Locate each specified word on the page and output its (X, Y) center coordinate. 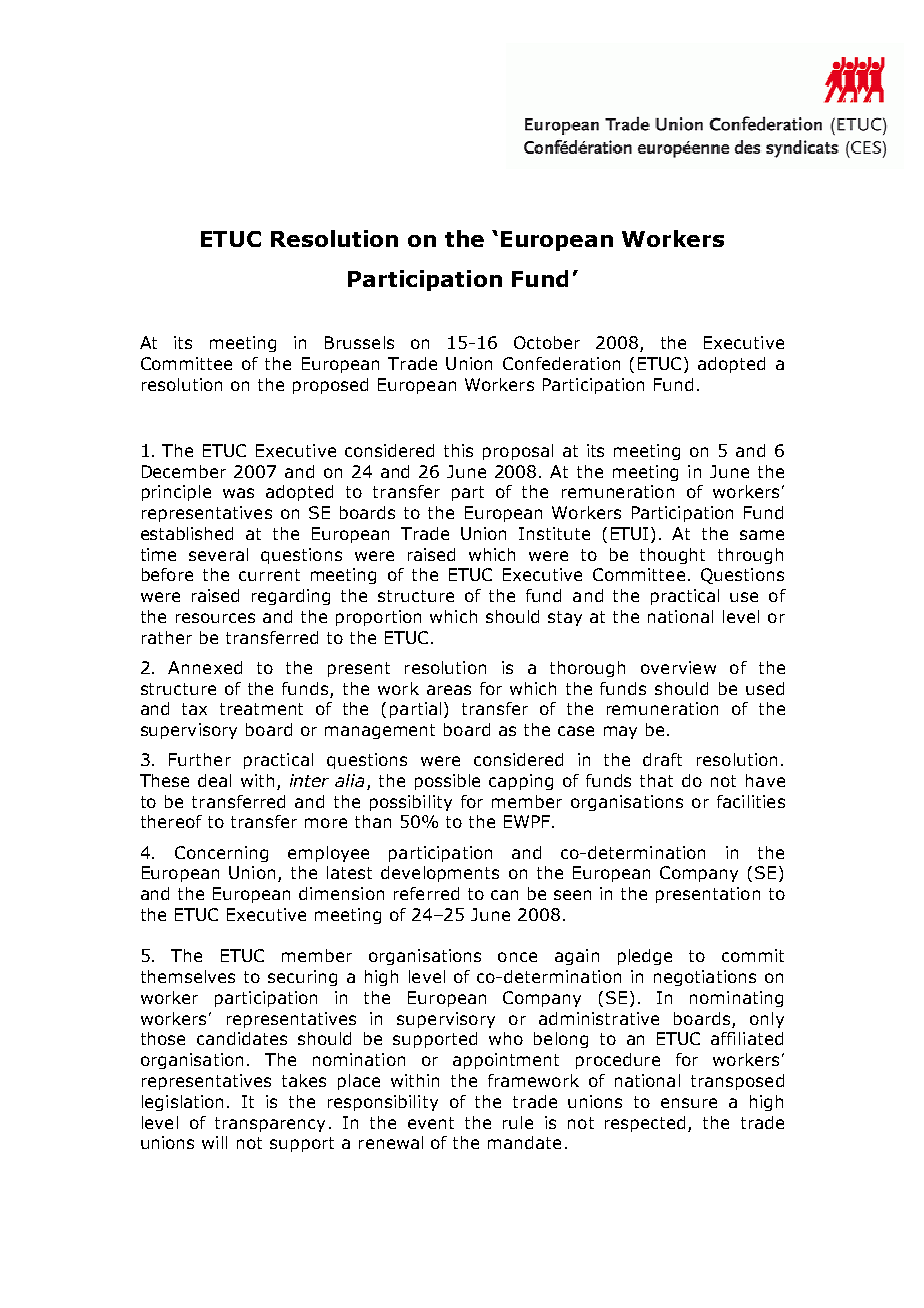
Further (200, 759)
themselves (188, 976)
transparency (270, 1124)
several (218, 554)
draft (662, 759)
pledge (645, 957)
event (431, 1123)
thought (672, 556)
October (547, 342)
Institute (554, 533)
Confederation (561, 363)
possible (447, 782)
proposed (330, 386)
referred (426, 893)
